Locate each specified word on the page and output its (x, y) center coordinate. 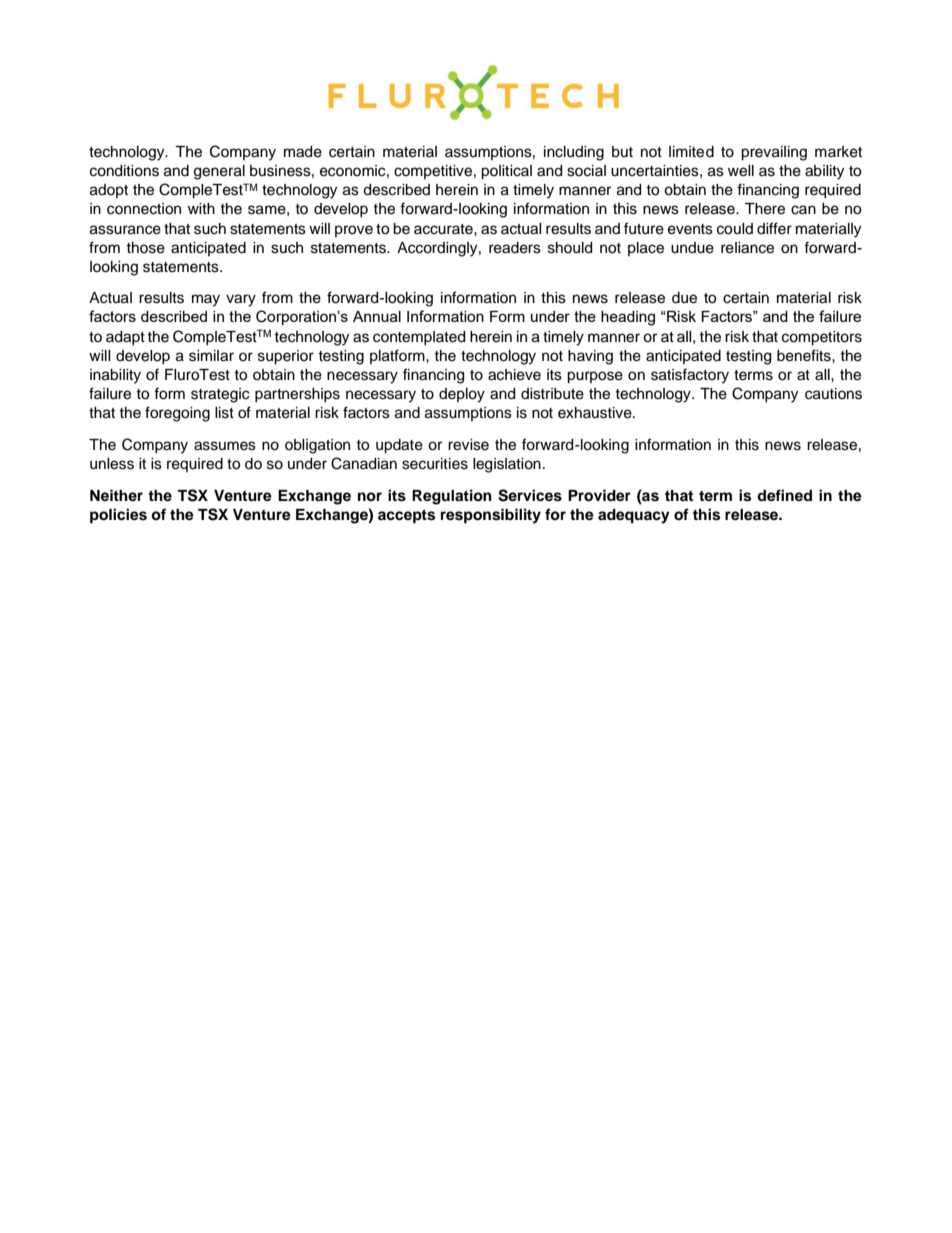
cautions (833, 394)
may (206, 300)
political (506, 172)
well (741, 171)
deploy (462, 395)
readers (515, 248)
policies (118, 516)
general (219, 172)
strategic (220, 395)
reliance (747, 248)
